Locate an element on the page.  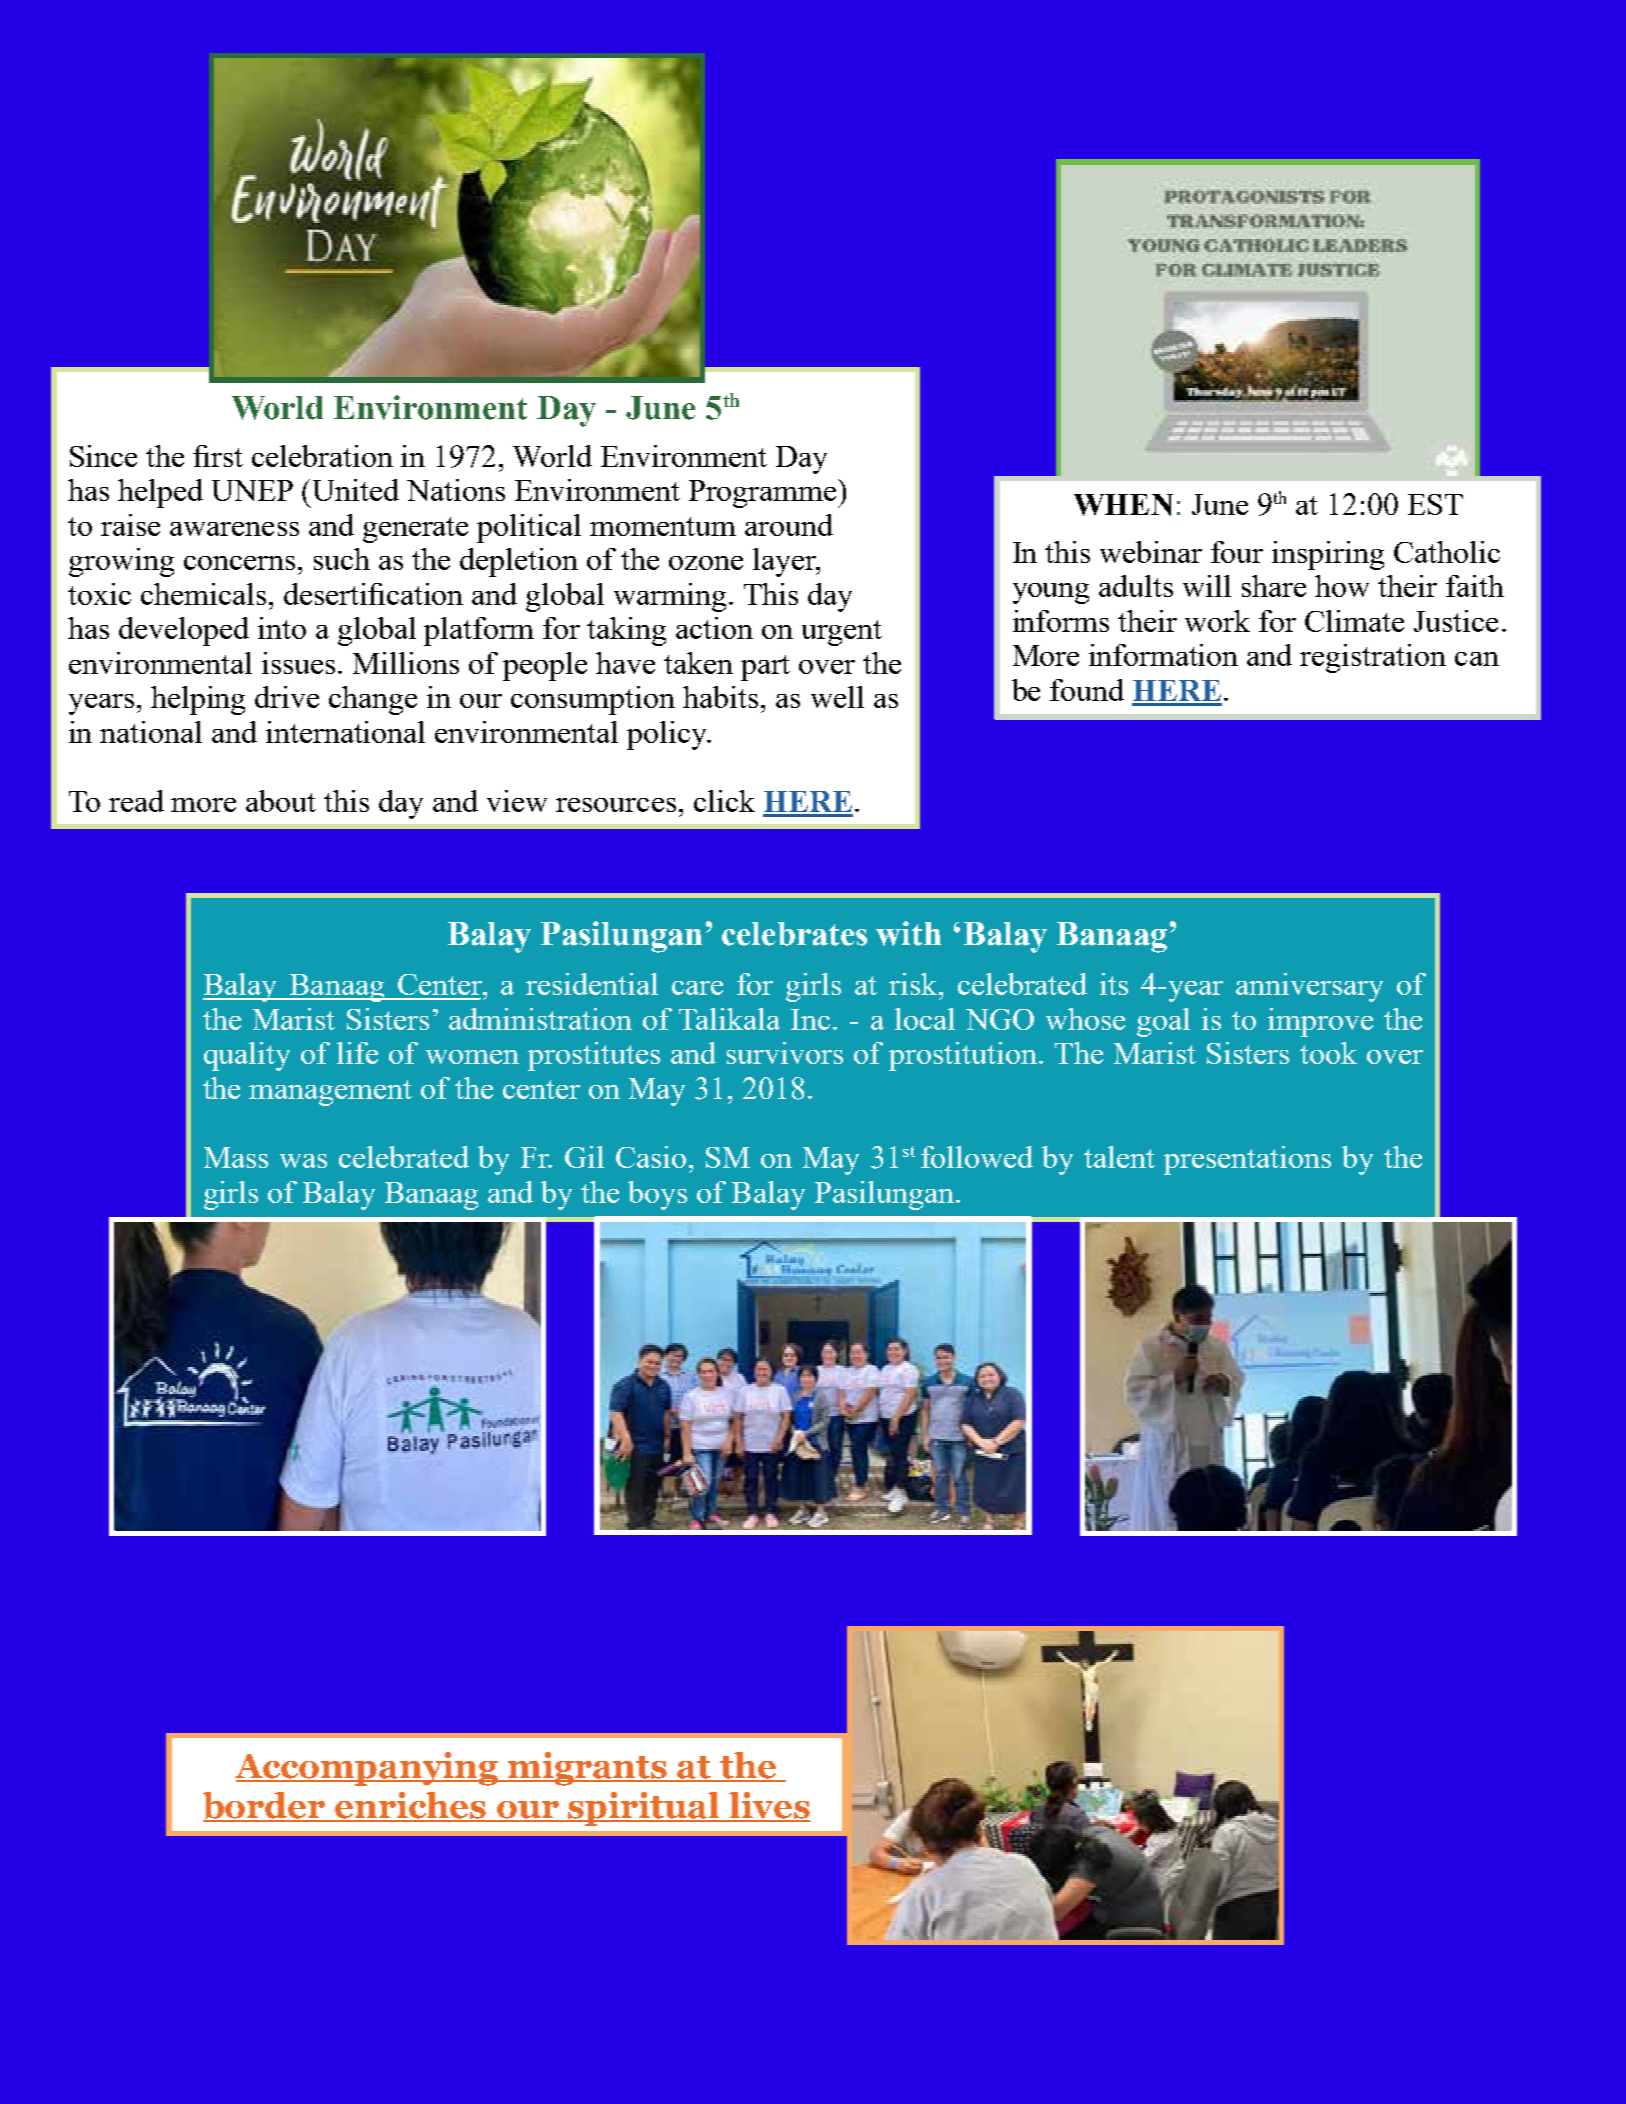
spiritual is located at coordinates (645, 1809).
